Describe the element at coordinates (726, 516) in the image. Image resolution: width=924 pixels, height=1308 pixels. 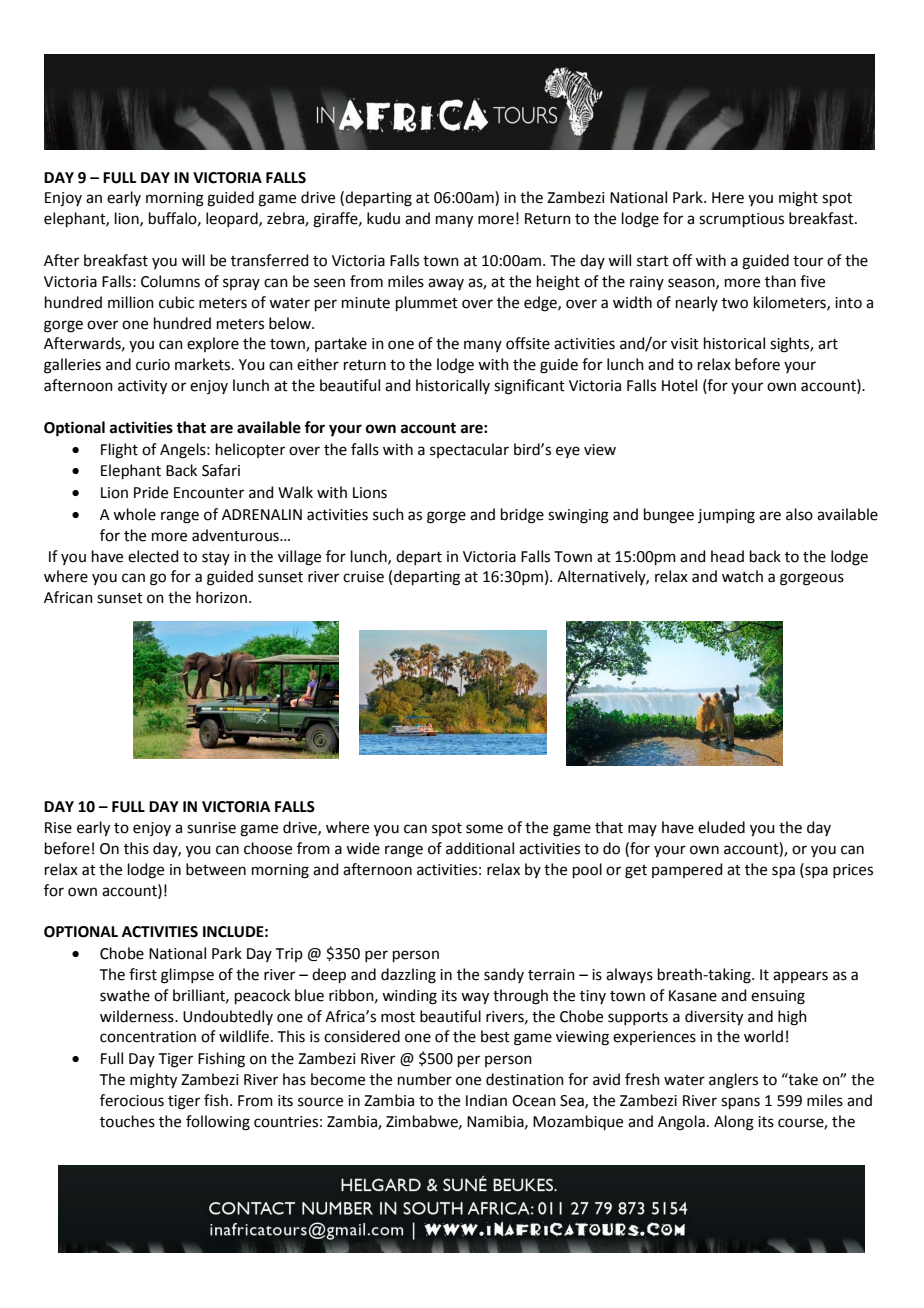
I see `jumping` at that location.
